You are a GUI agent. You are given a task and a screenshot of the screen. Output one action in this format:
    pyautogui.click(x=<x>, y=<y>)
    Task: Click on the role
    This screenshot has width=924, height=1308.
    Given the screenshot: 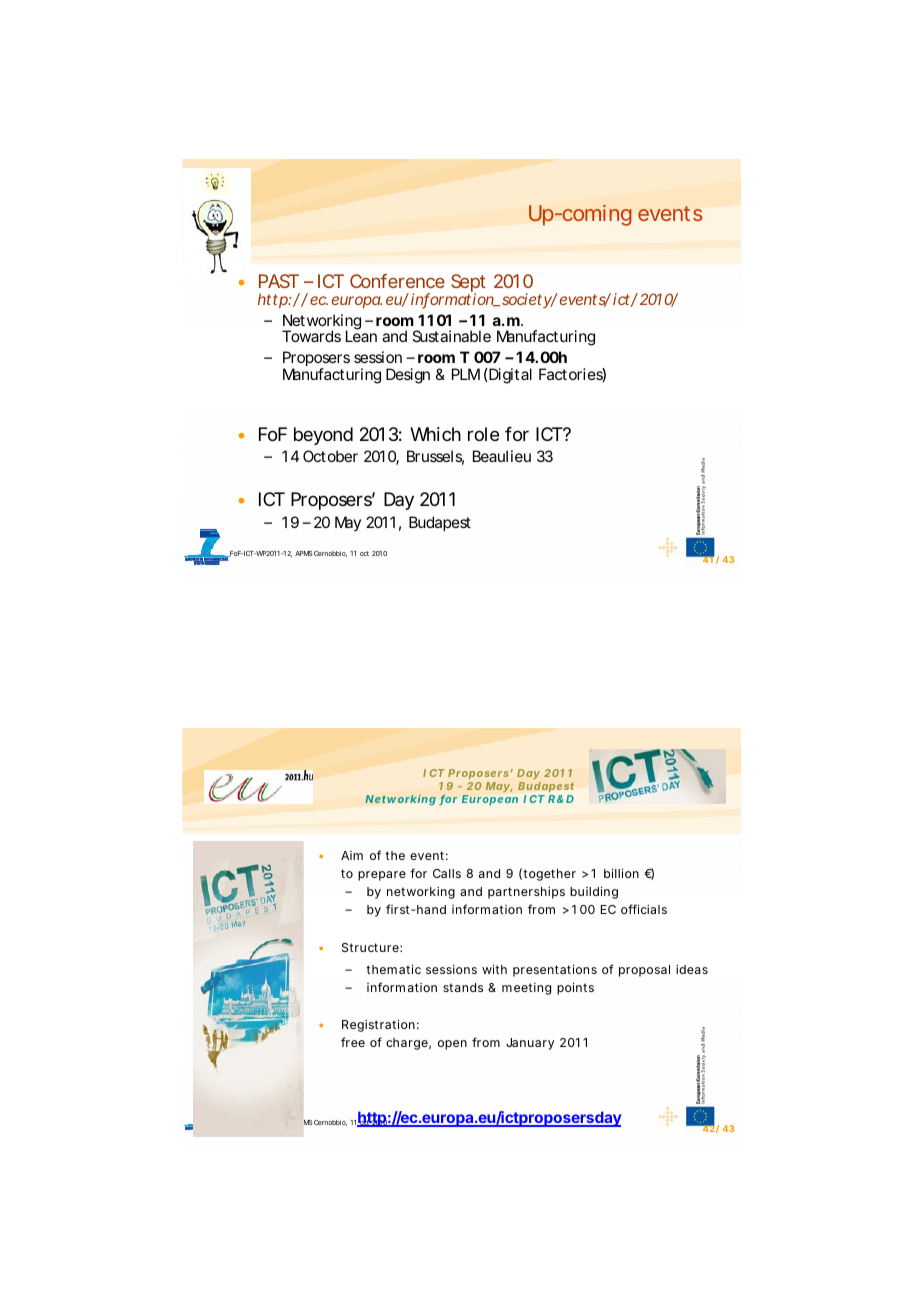 What is the action you would take?
    pyautogui.click(x=483, y=434)
